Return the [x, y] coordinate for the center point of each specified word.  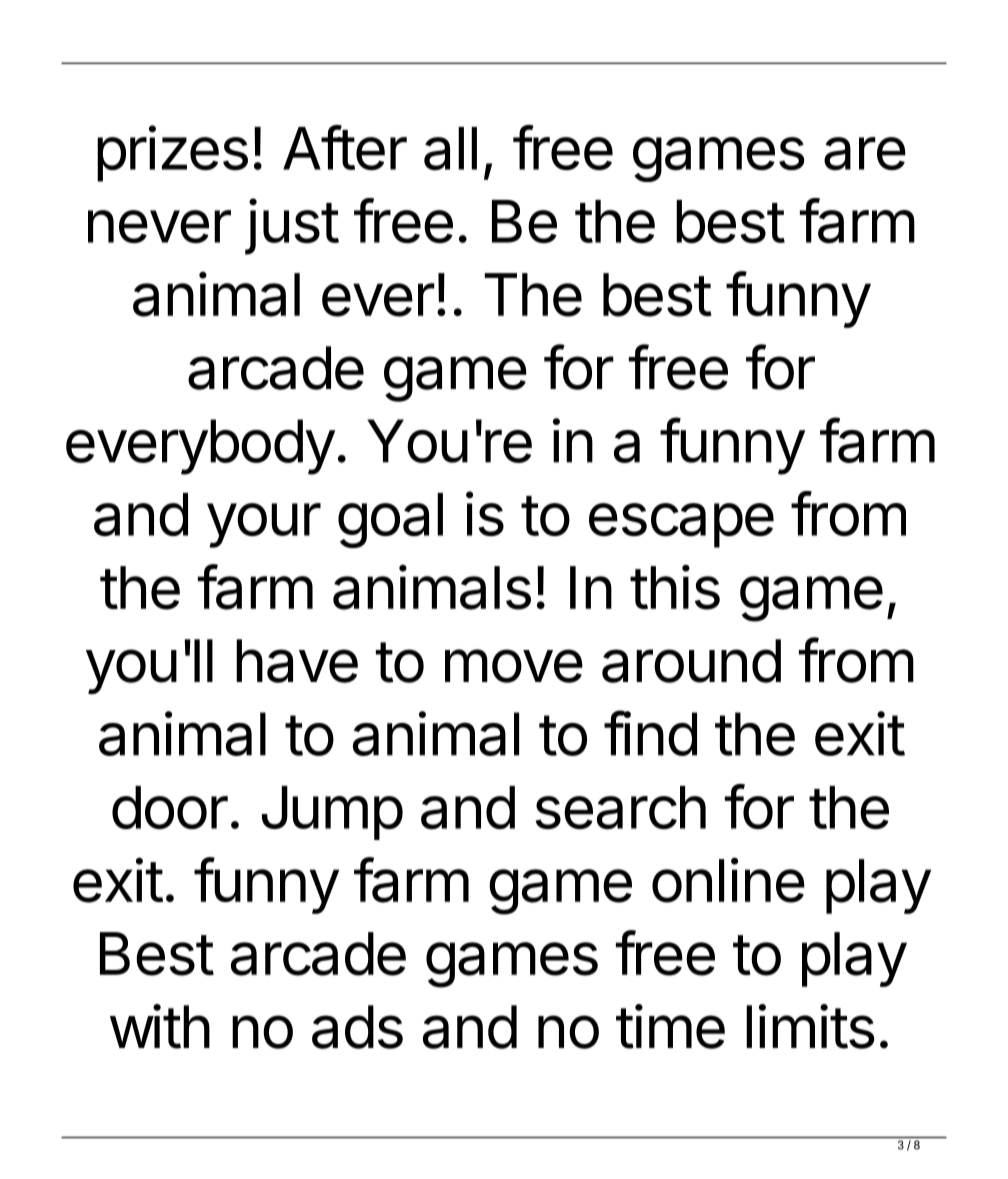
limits [810, 1026]
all [450, 149]
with [160, 1026]
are [865, 154]
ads [357, 1027]
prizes [172, 153]
